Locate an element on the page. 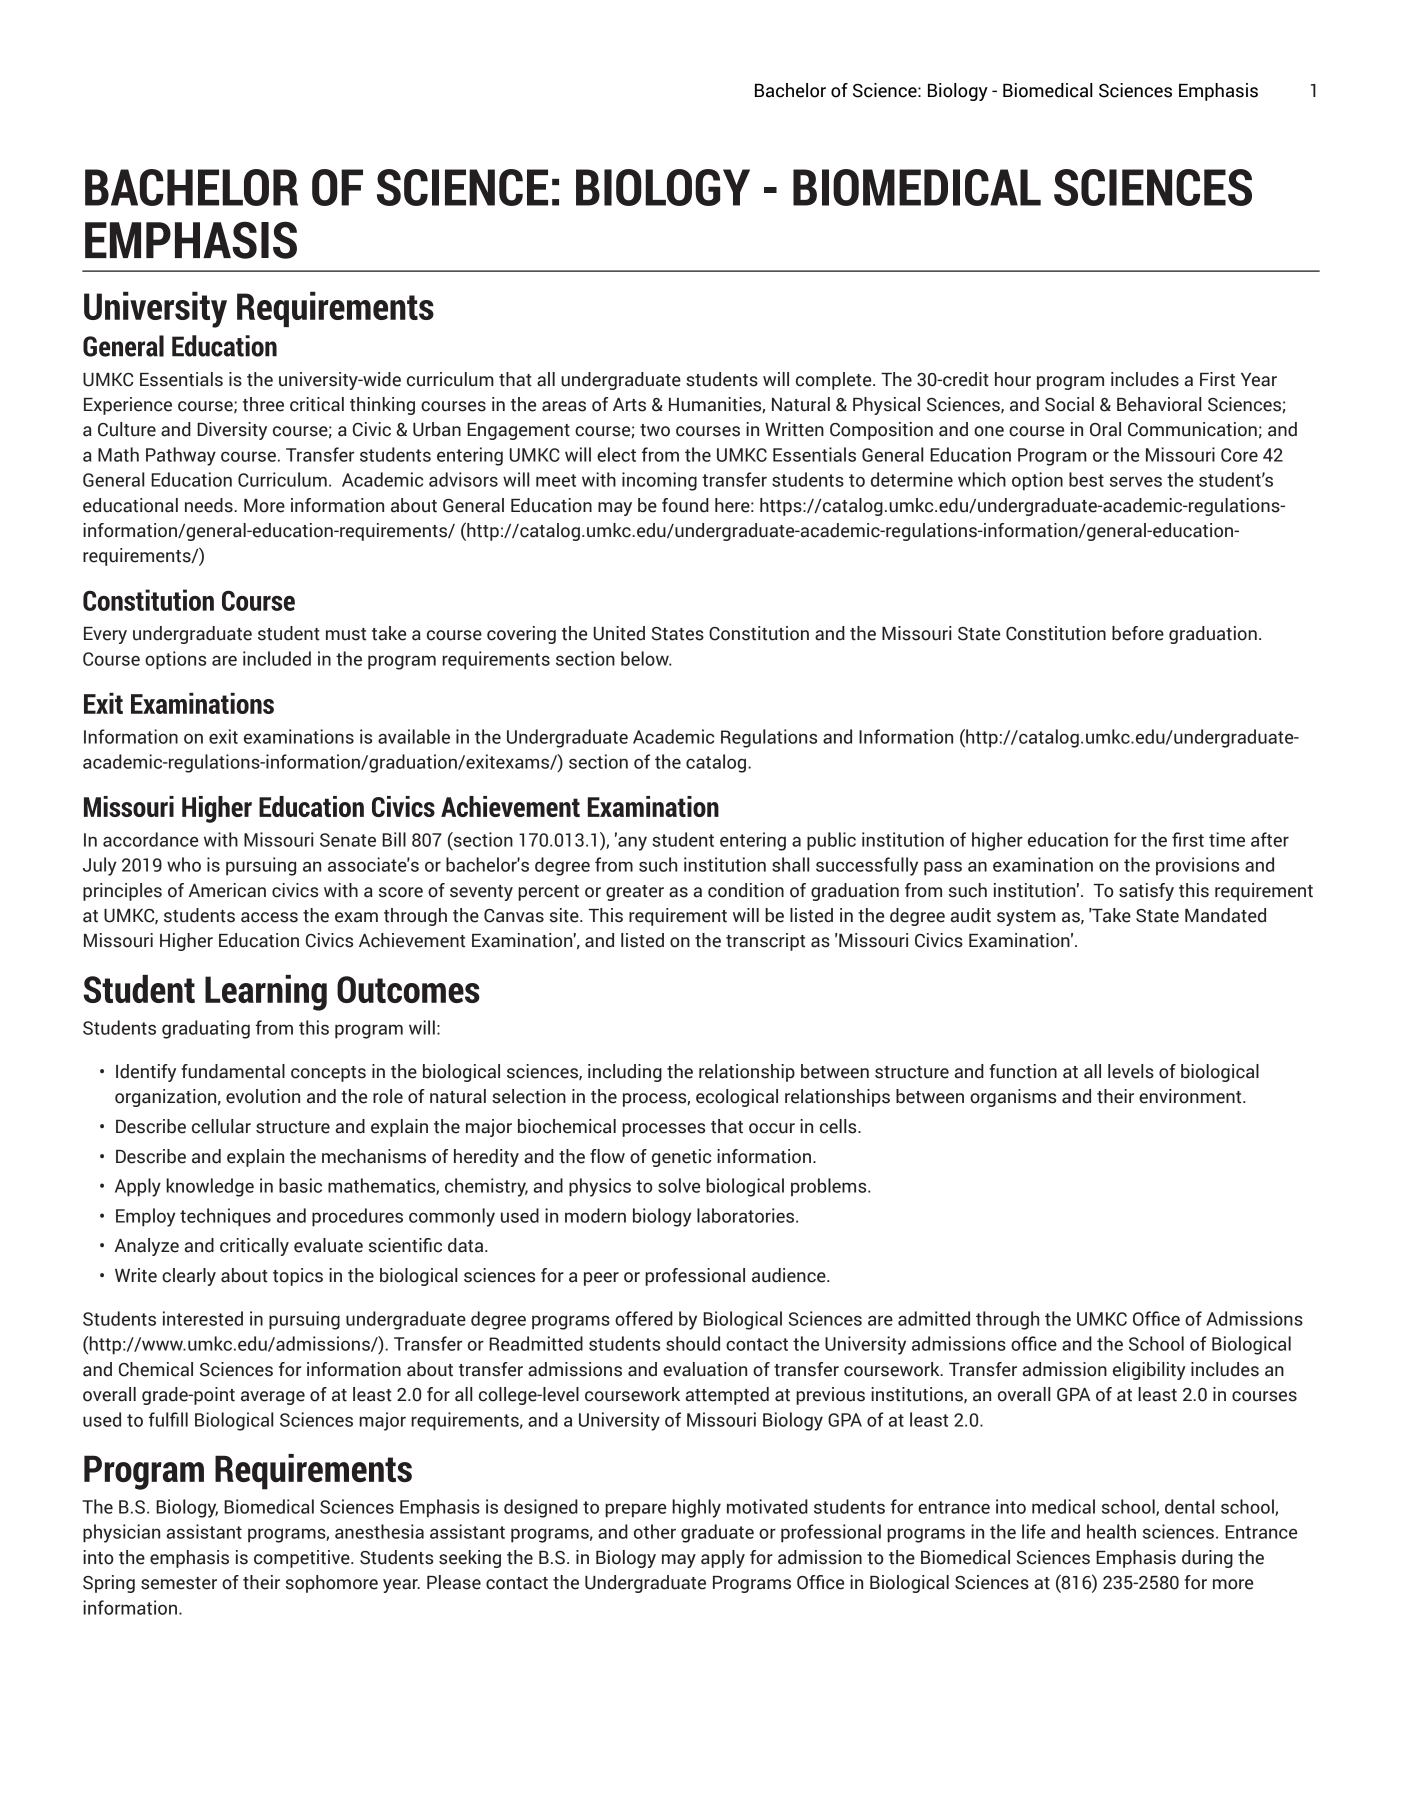 This image has width=1402, height=1815. Mandated is located at coordinates (1225, 915).
